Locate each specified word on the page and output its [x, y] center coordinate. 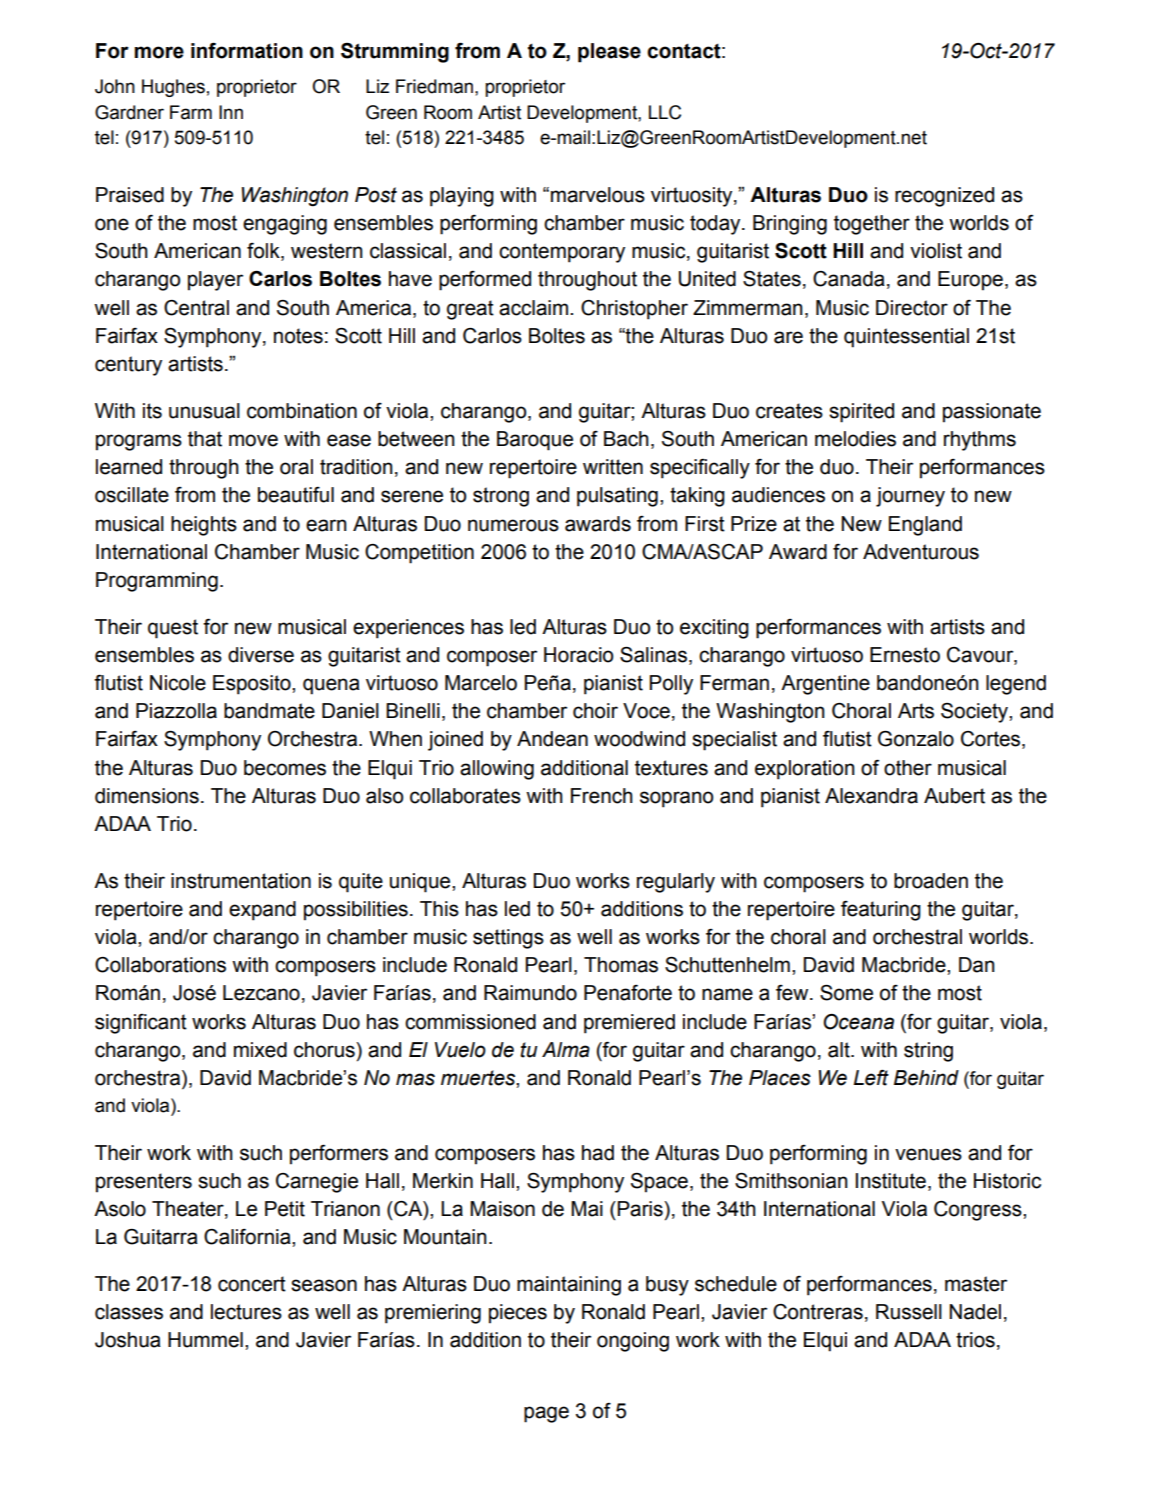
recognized [944, 197]
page [546, 1414]
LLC [665, 112]
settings [508, 939]
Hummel [205, 1340]
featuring [881, 911]
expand [262, 911]
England [925, 526]
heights [204, 526]
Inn [231, 112]
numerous [513, 525]
